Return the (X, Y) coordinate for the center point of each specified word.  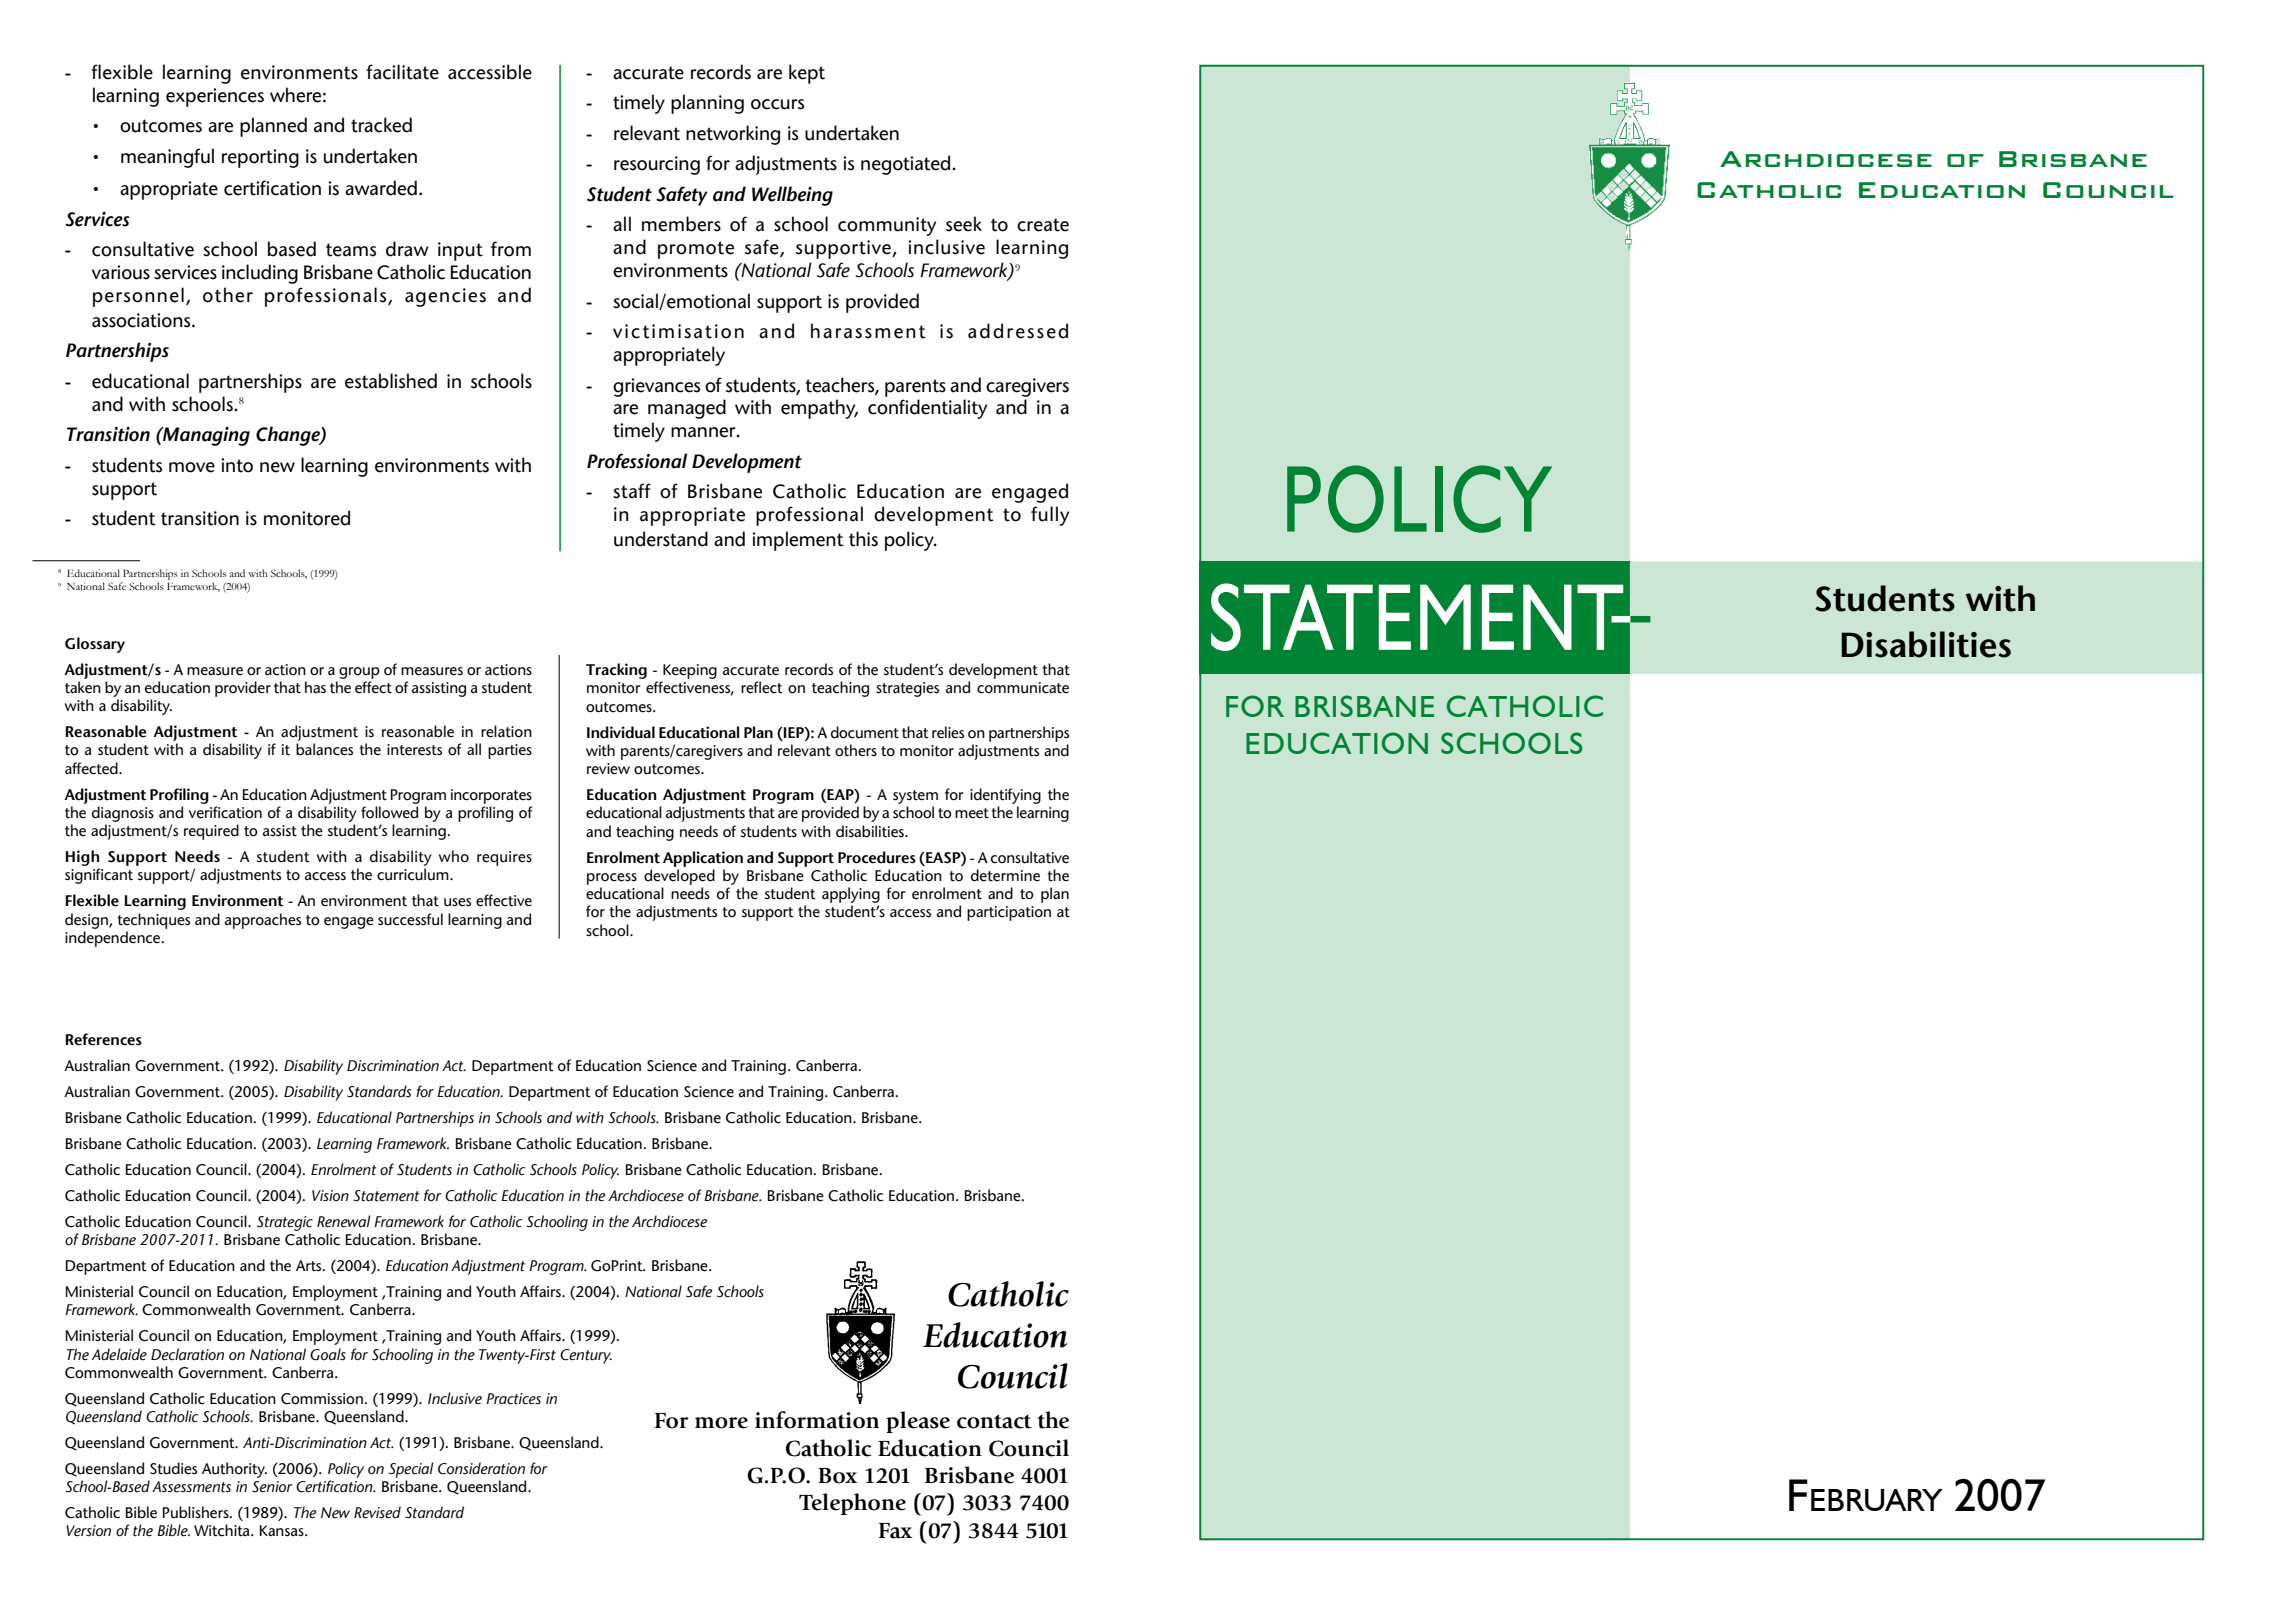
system (915, 797)
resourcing (657, 165)
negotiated (905, 165)
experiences (215, 97)
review (608, 769)
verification (225, 812)
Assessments (191, 1487)
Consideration (481, 1468)
